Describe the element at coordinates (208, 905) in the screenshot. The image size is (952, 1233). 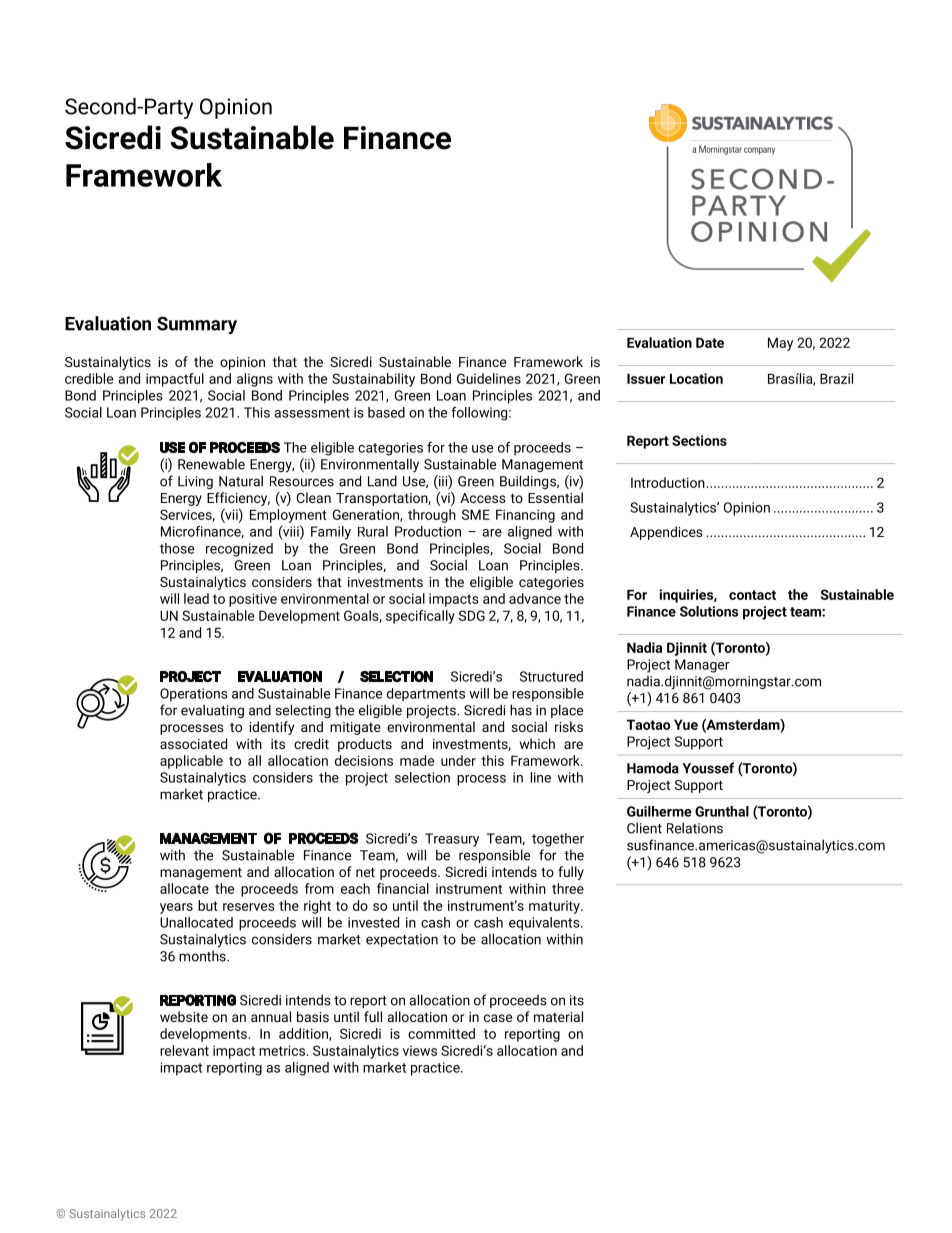
I see `but` at that location.
